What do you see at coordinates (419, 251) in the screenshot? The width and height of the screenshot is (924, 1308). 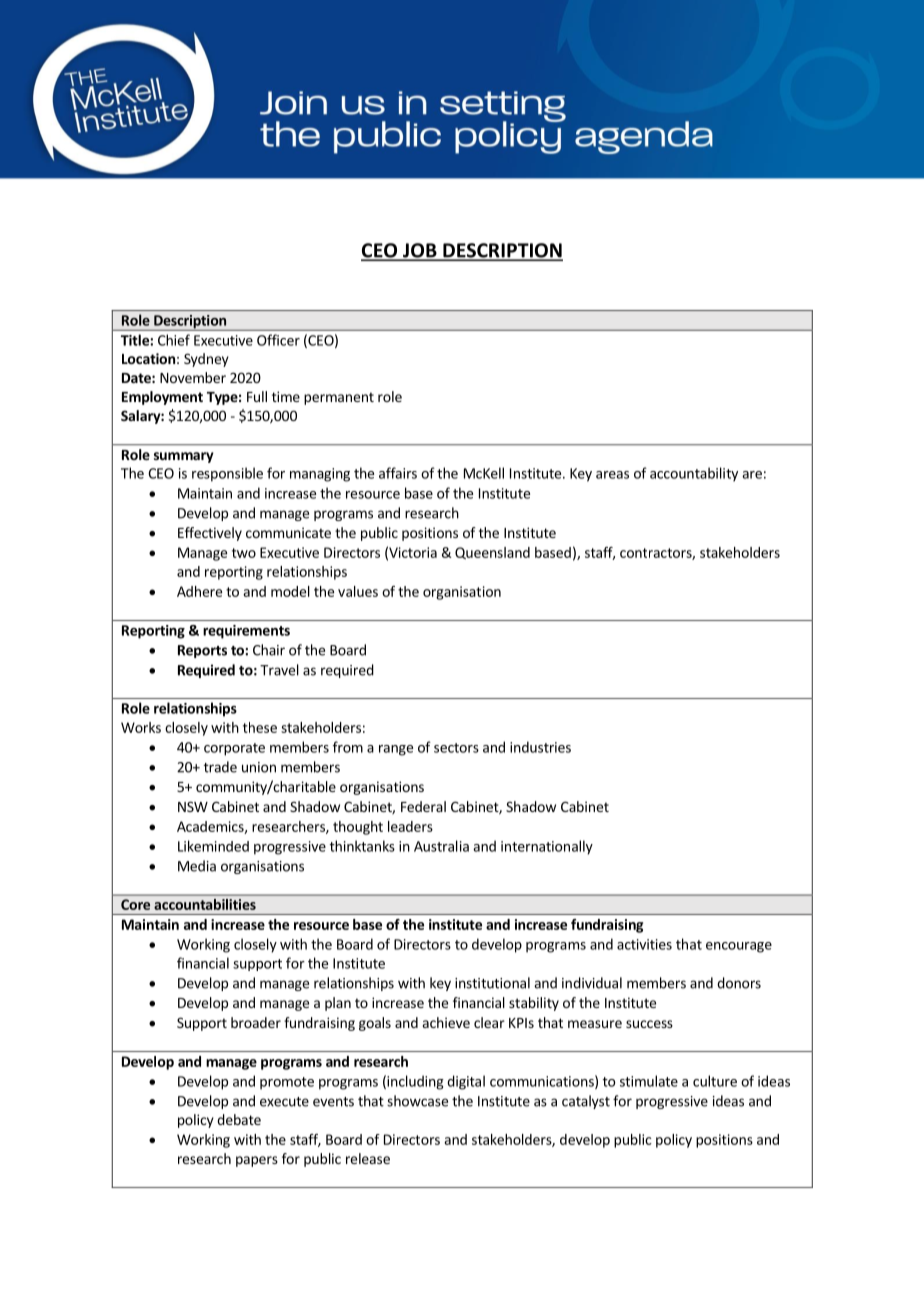 I see `JOB` at bounding box center [419, 251].
